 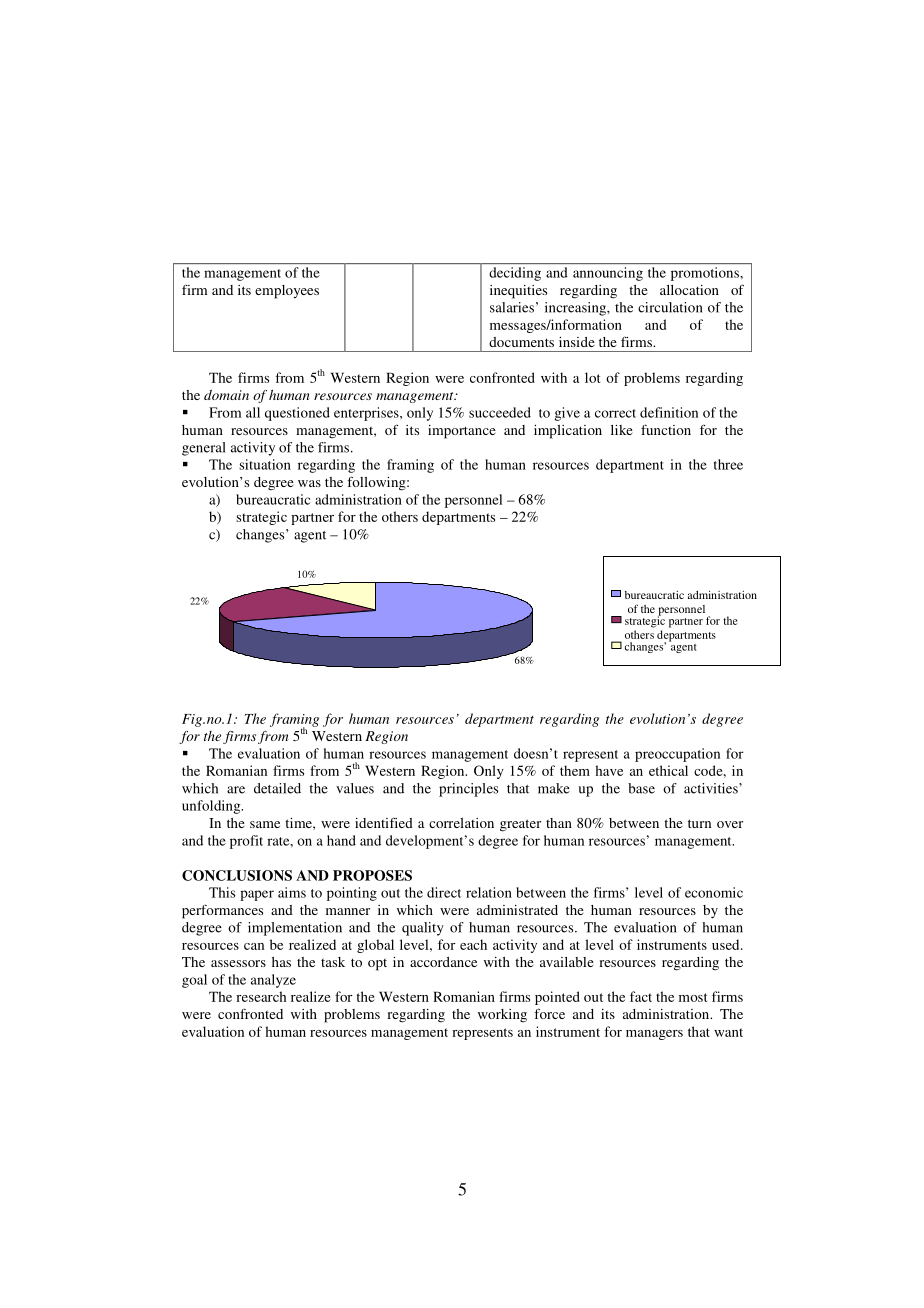 I want to click on research, so click(x=261, y=996).
